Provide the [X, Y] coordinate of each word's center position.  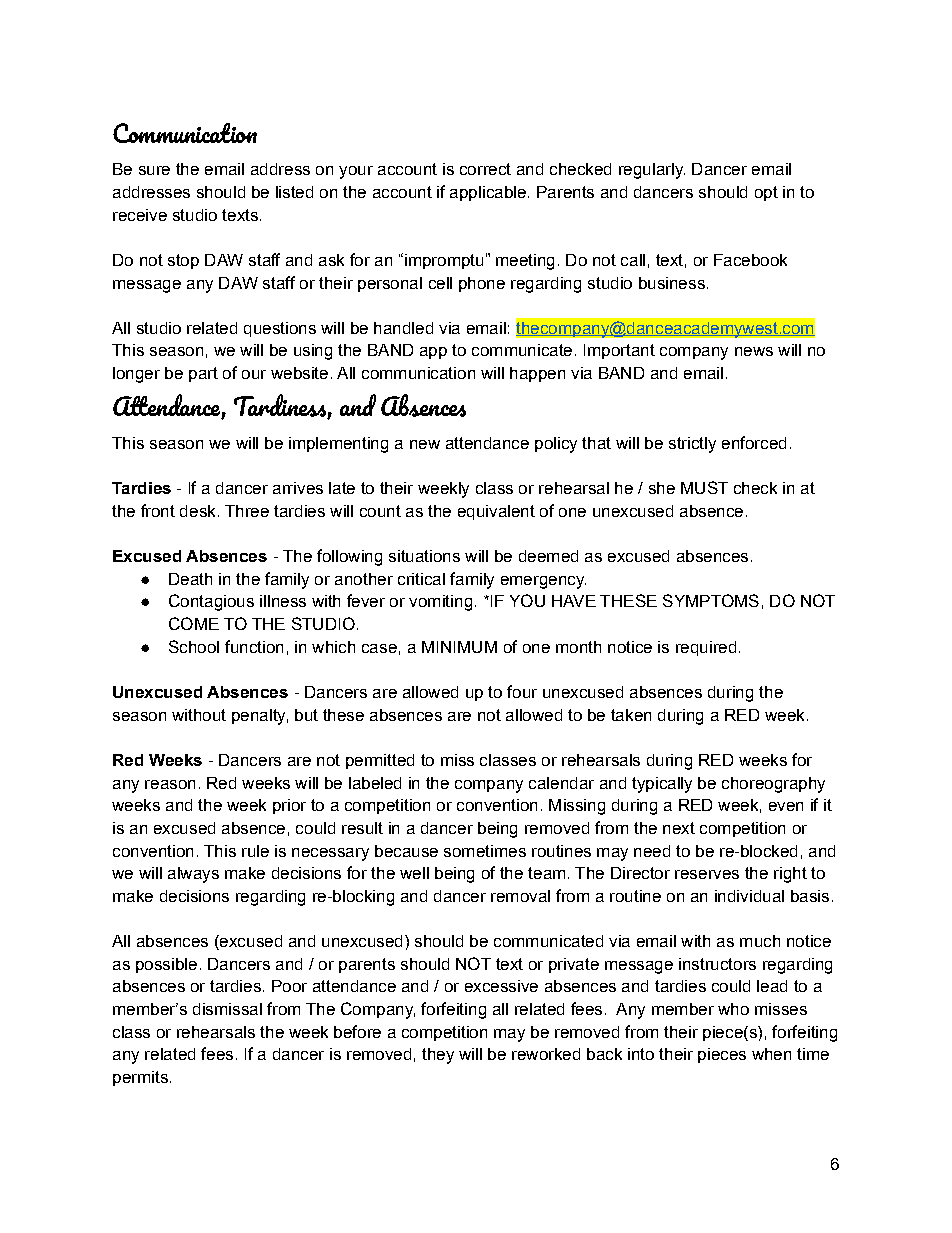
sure [154, 170]
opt [766, 193]
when [771, 1054]
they [438, 1056]
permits [140, 1078]
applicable [488, 193]
